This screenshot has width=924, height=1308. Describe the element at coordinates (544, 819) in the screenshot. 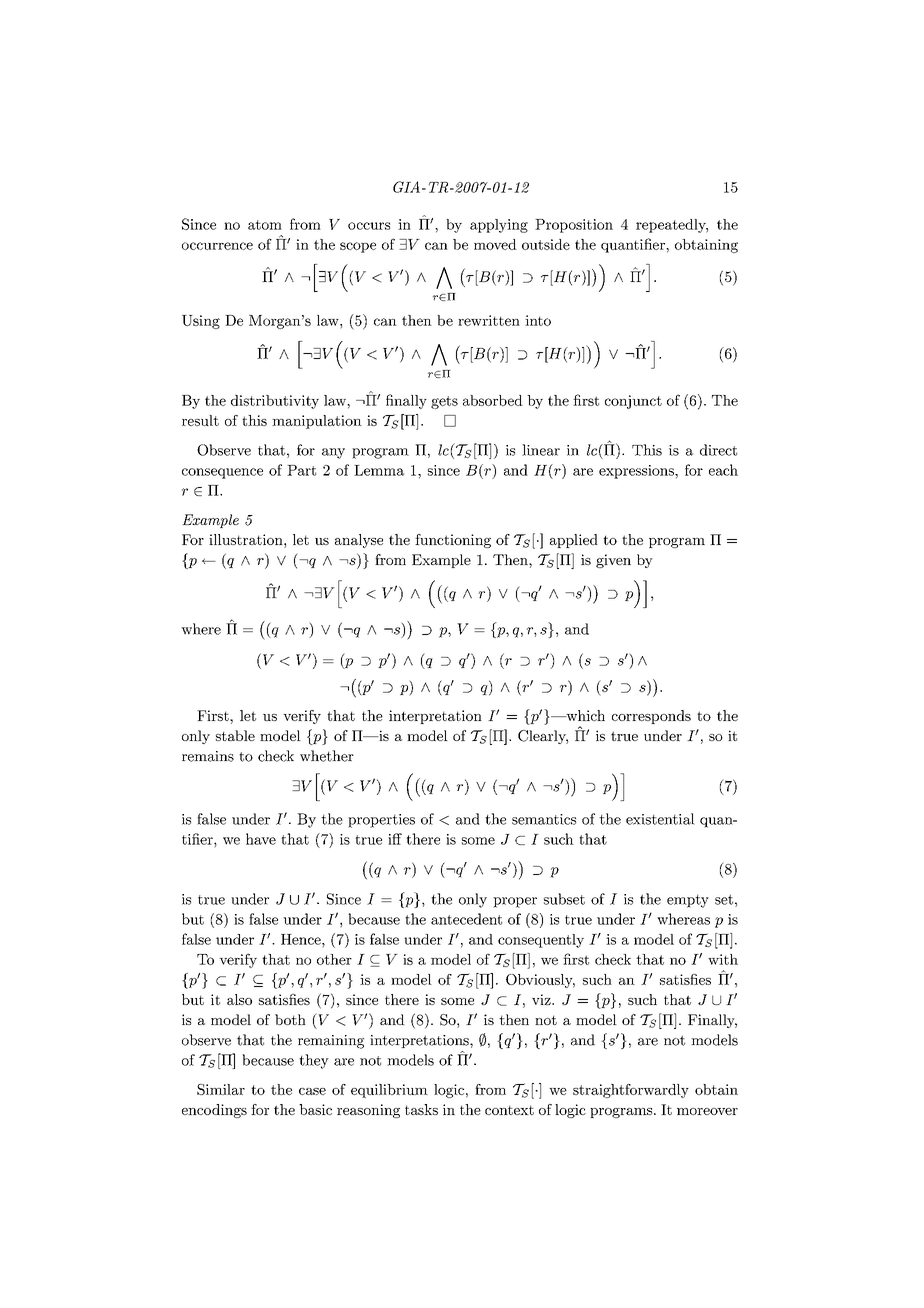

I see `semantics` at that location.
